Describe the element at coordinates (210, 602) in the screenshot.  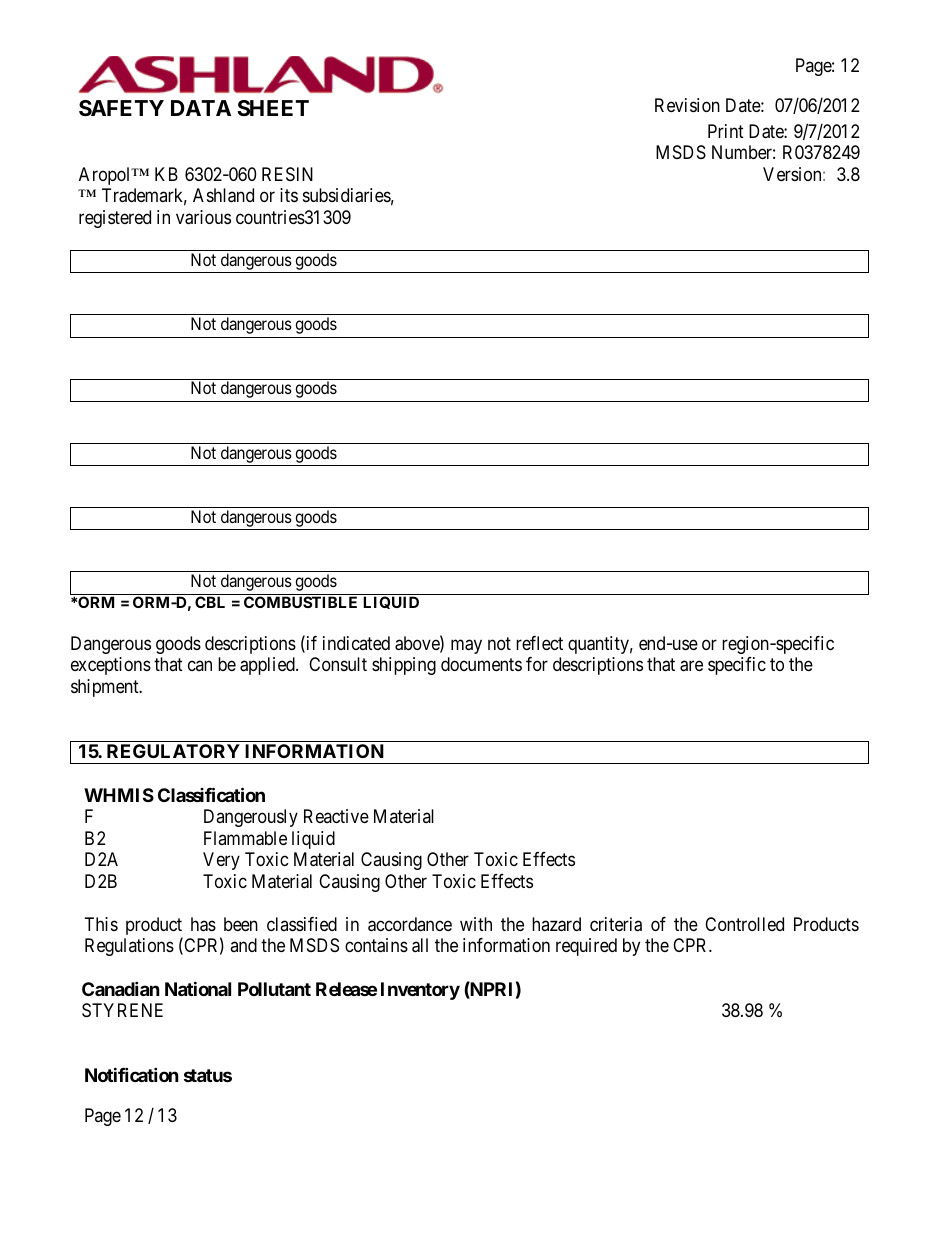
I see `CBL` at that location.
